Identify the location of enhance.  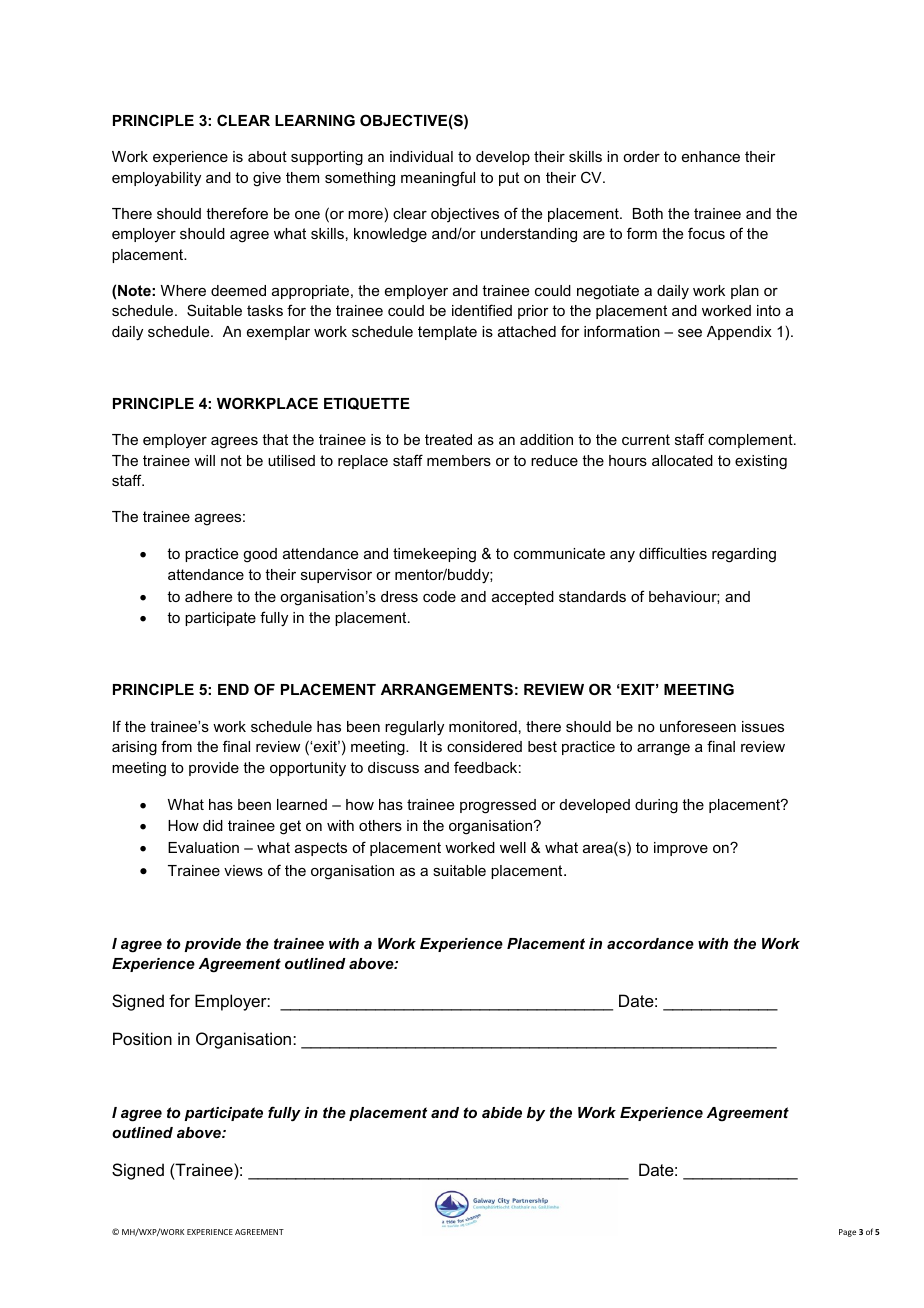
(711, 156).
